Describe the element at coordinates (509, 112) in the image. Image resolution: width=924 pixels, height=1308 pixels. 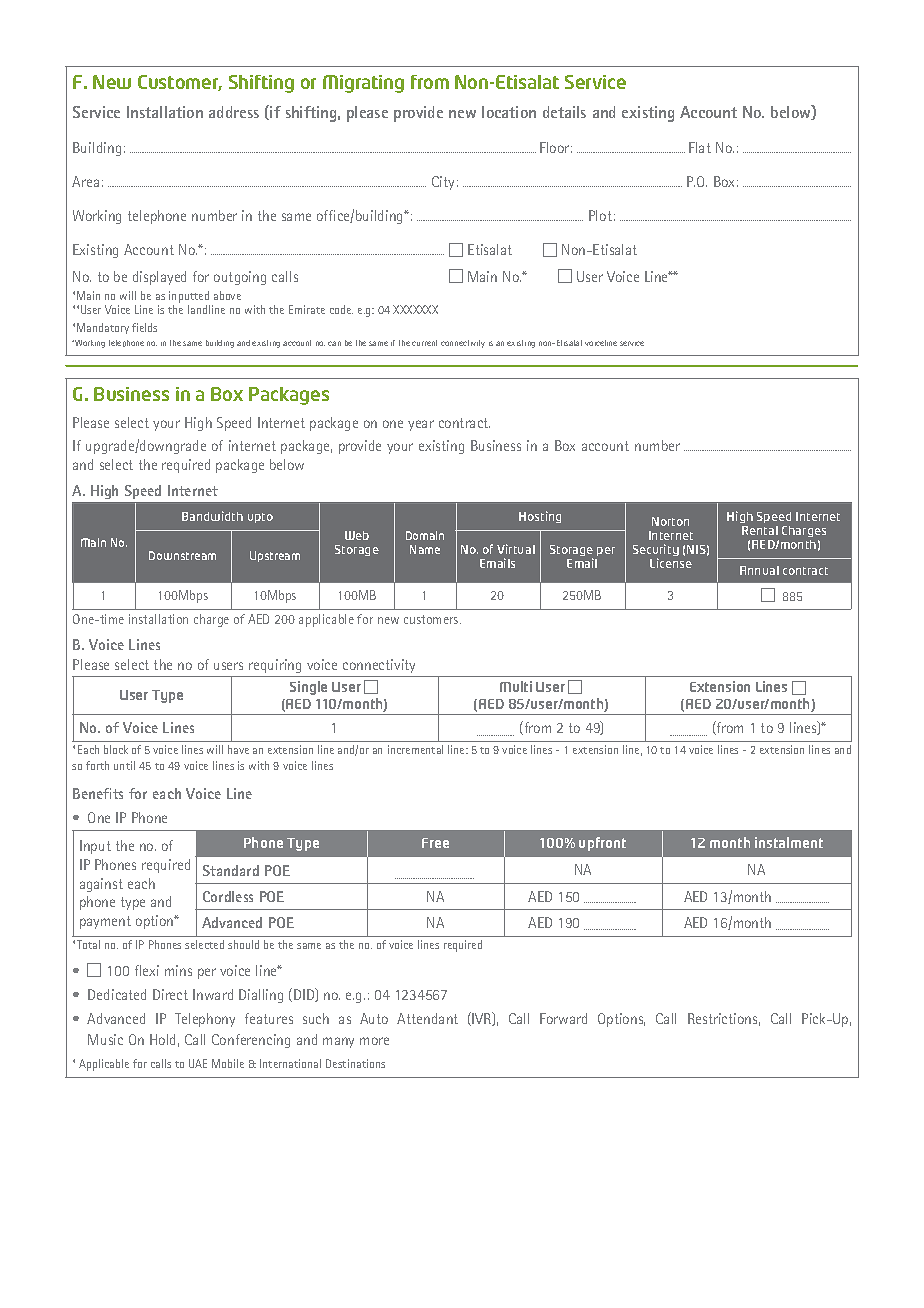
I see `location` at that location.
